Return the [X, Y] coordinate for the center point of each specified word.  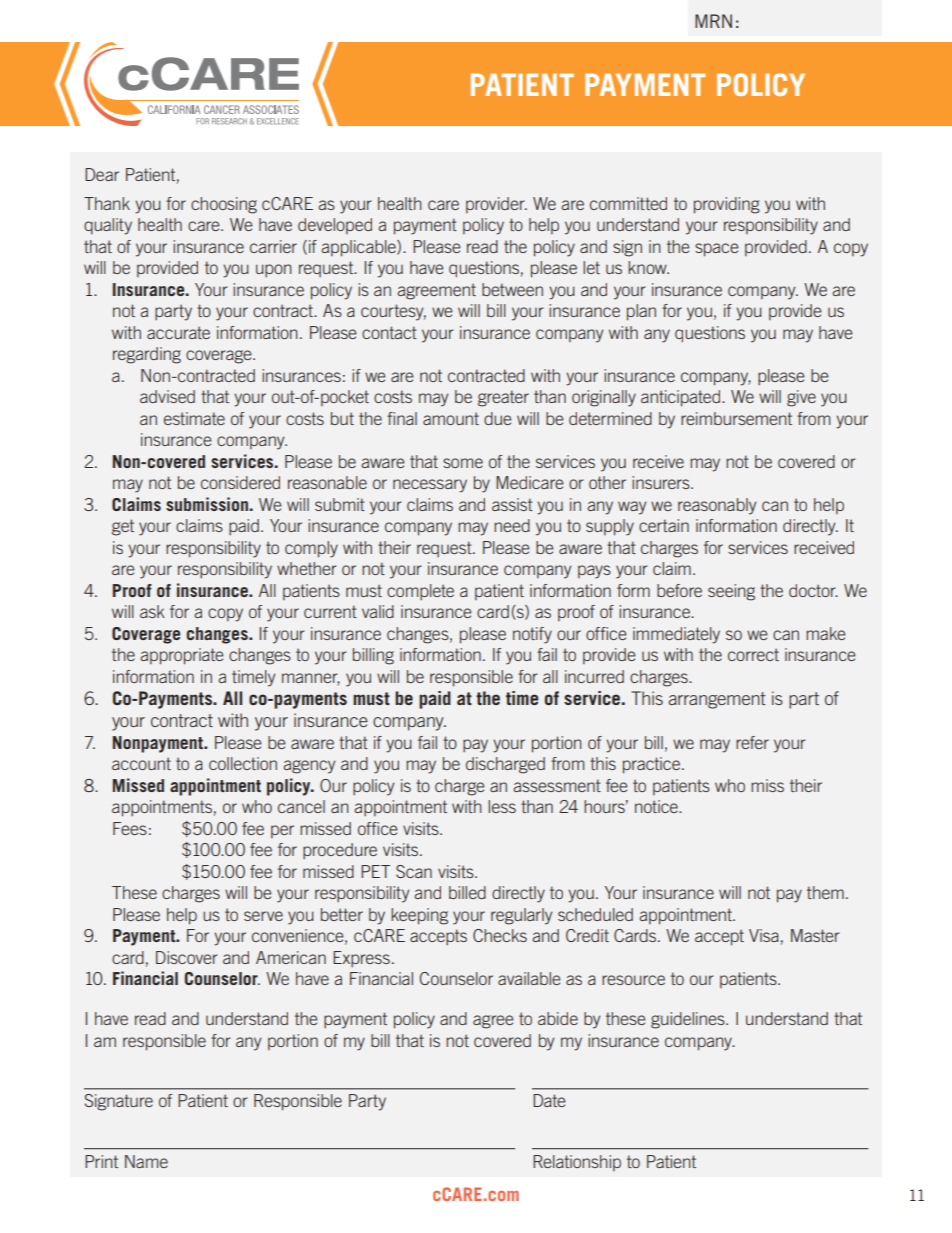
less [502, 806]
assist [512, 504]
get [123, 527]
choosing [224, 205]
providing [727, 205]
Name [146, 1161]
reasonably [717, 506]
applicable [359, 248]
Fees [130, 828]
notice [657, 806]
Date [549, 1100]
